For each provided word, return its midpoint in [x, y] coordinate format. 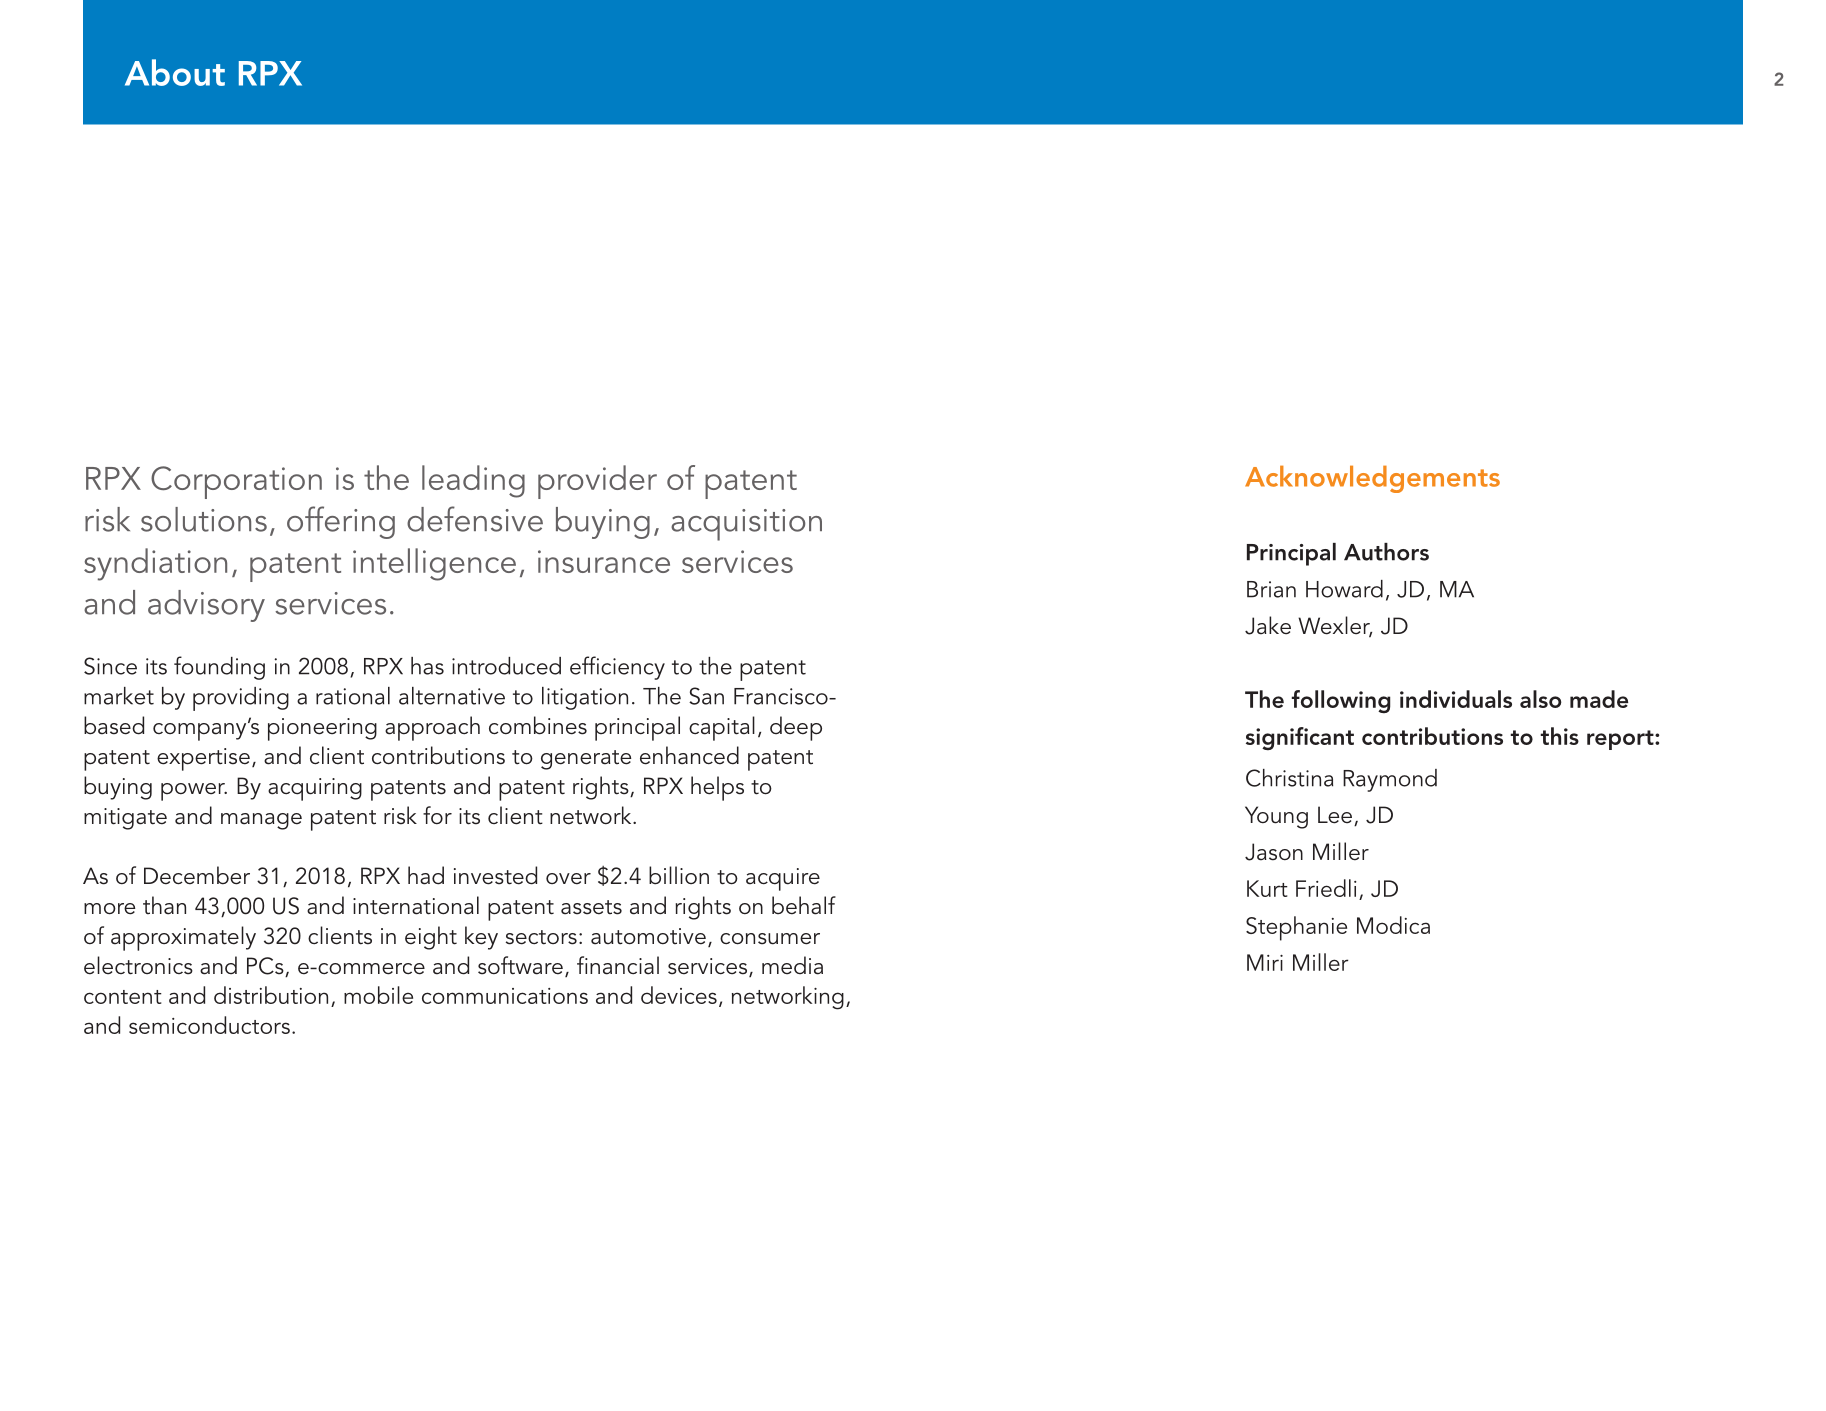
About [175, 72]
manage [261, 821]
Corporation [236, 482]
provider [597, 482]
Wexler [1335, 626]
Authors [1386, 552]
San [706, 696]
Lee [1335, 815]
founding [219, 668]
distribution [271, 995]
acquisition [746, 525]
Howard [1344, 589]
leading [473, 481]
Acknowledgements [1372, 479]
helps [717, 788]
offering [341, 522]
